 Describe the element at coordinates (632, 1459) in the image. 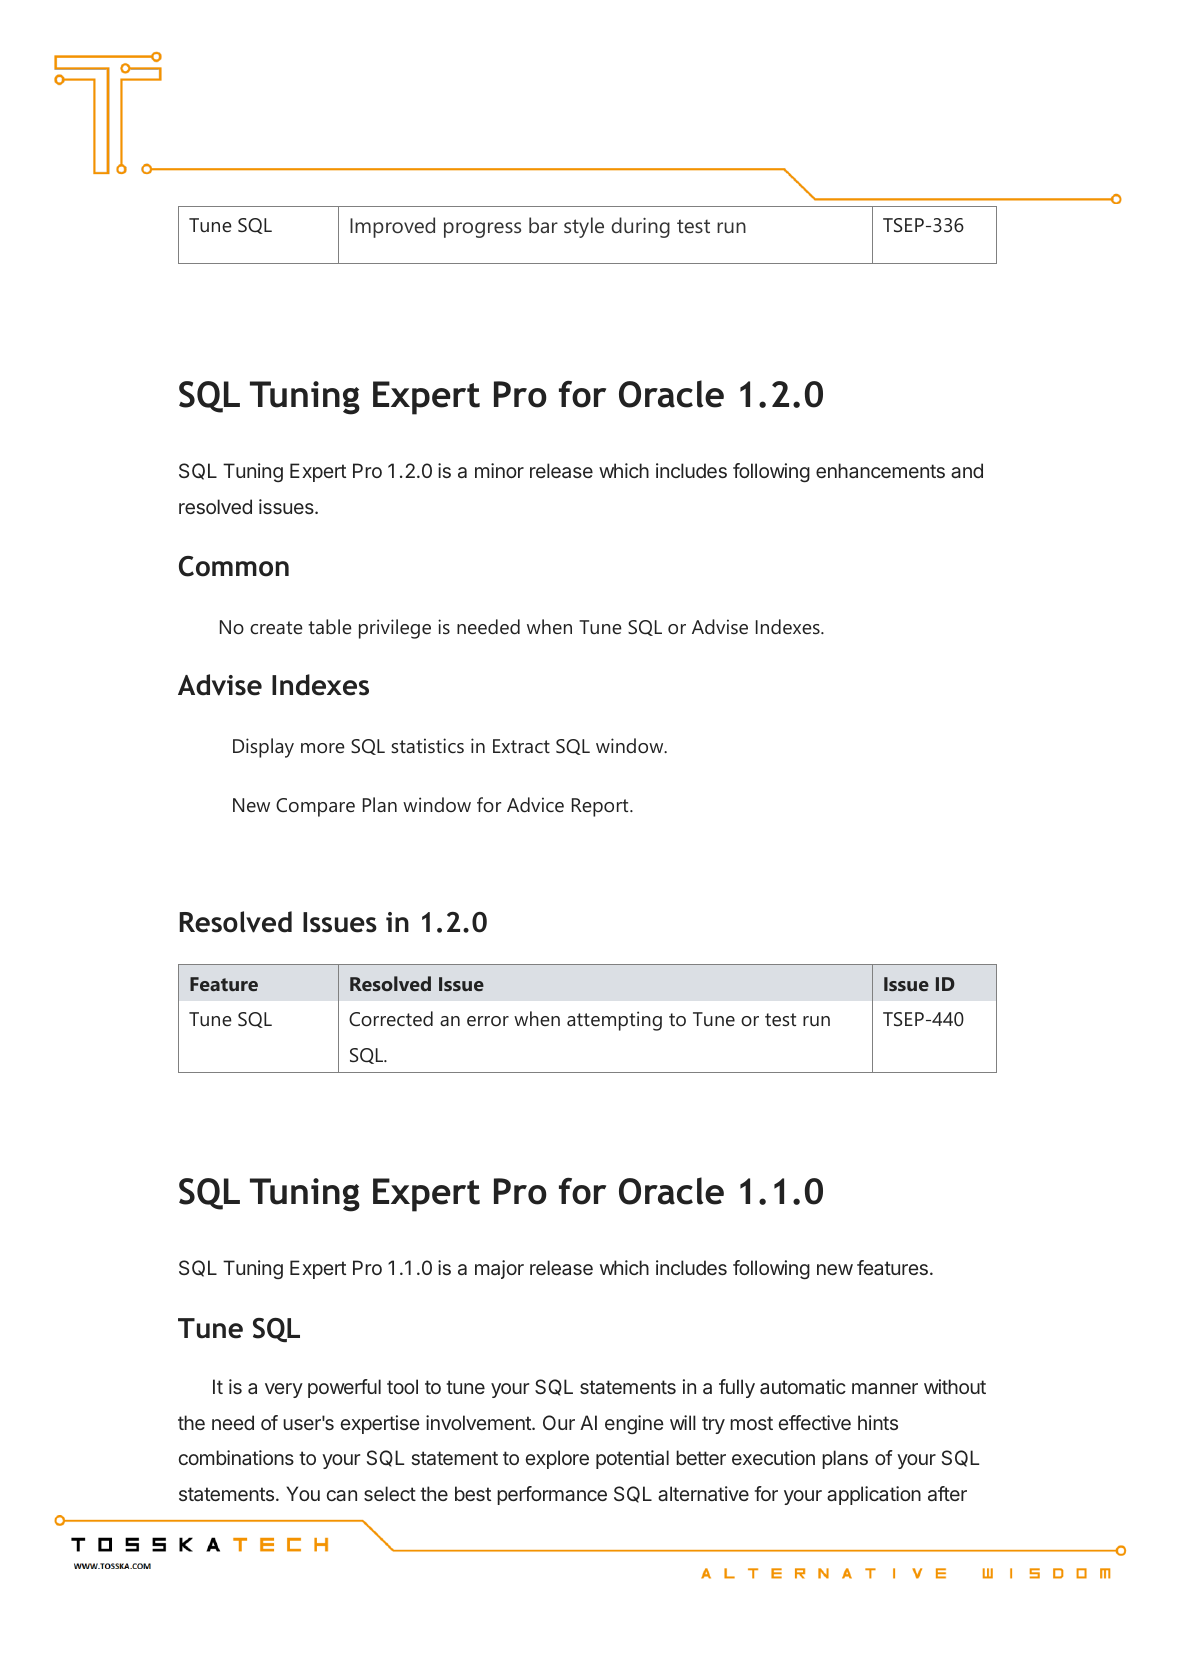

I see `potential` at that location.
